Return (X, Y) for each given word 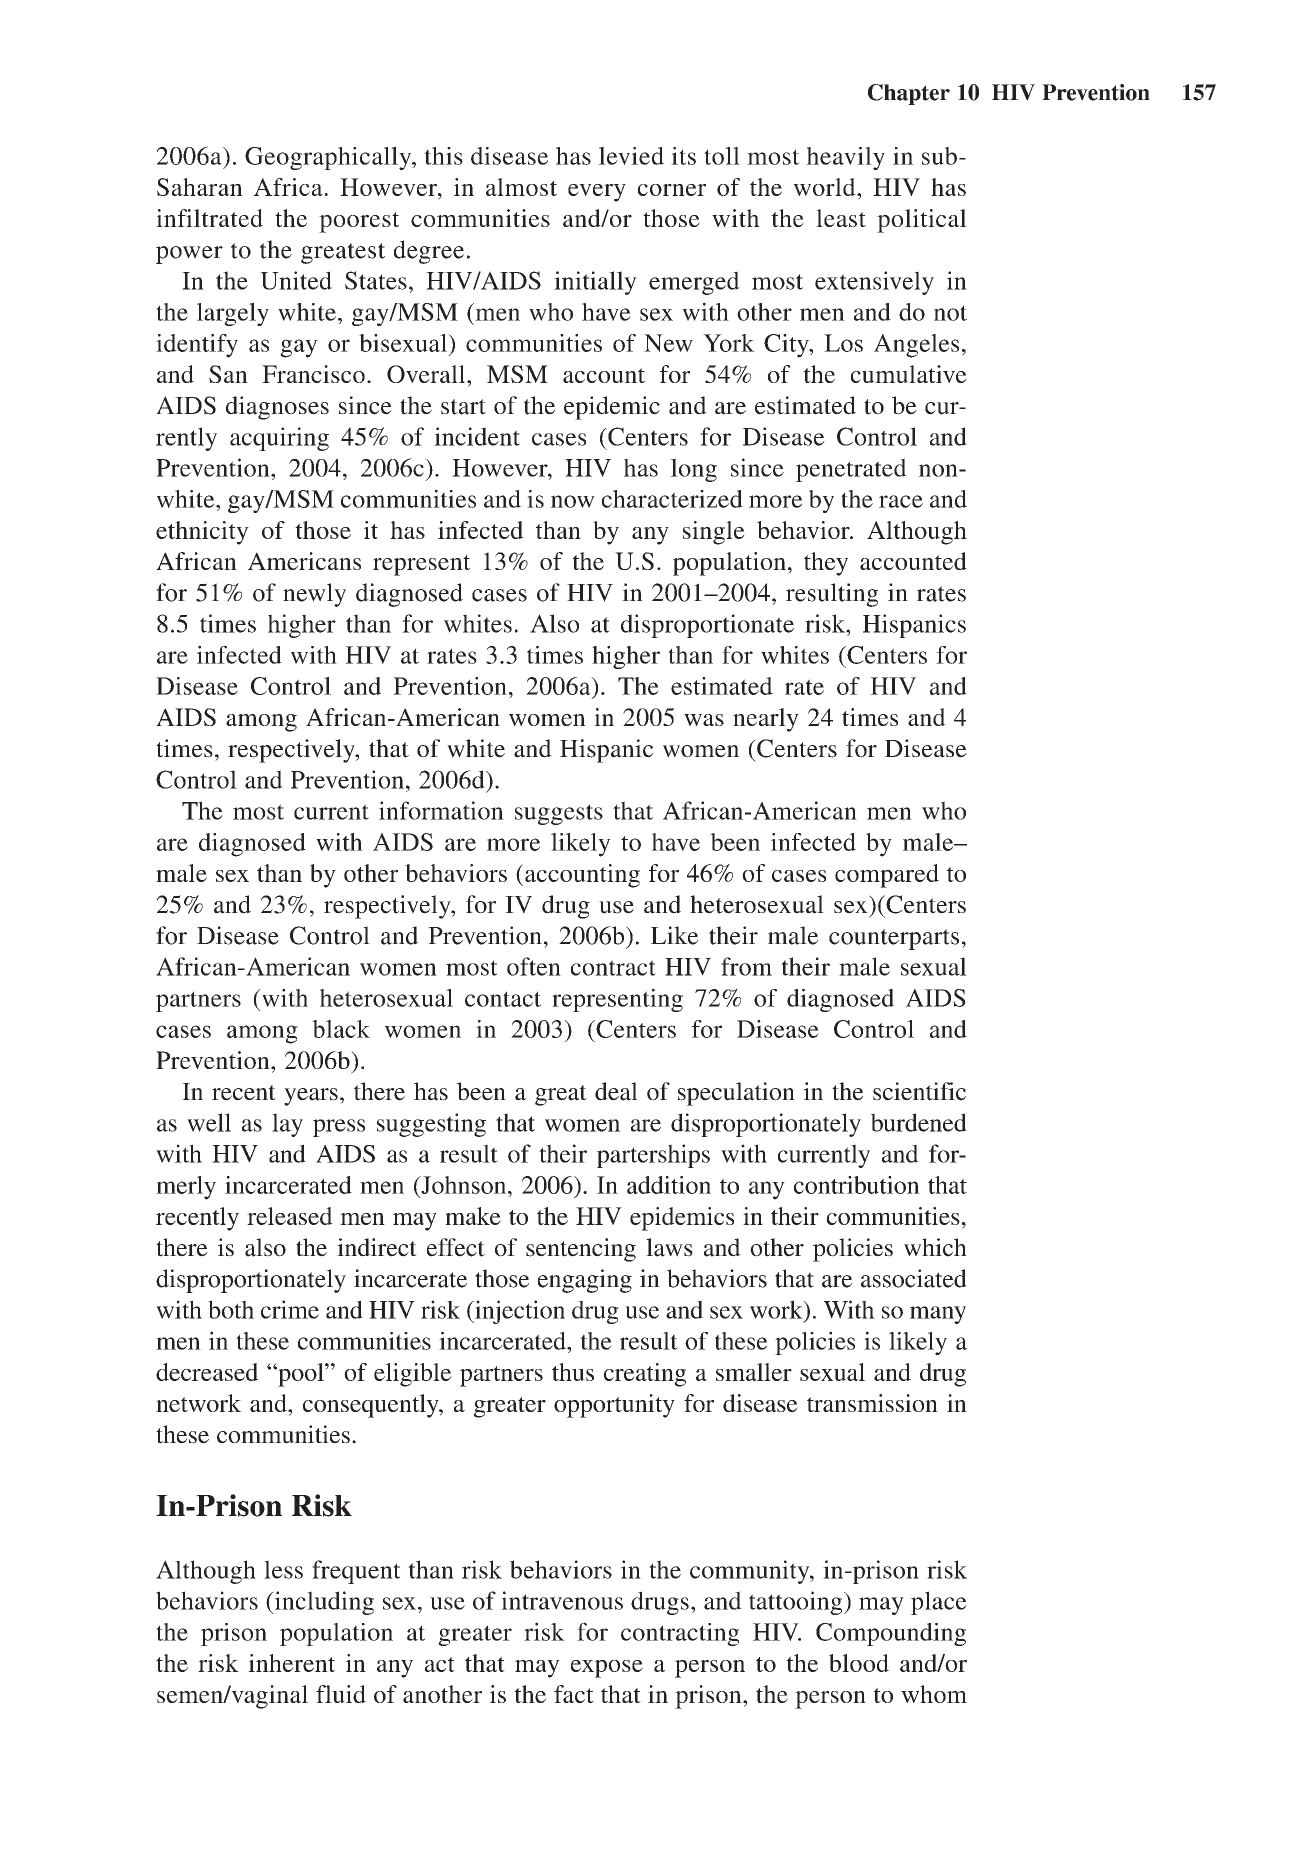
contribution (857, 1185)
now (573, 501)
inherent (291, 1663)
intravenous (562, 1600)
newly (314, 595)
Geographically (329, 158)
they (826, 564)
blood (859, 1663)
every (597, 193)
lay (287, 1125)
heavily (845, 158)
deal (616, 1091)
